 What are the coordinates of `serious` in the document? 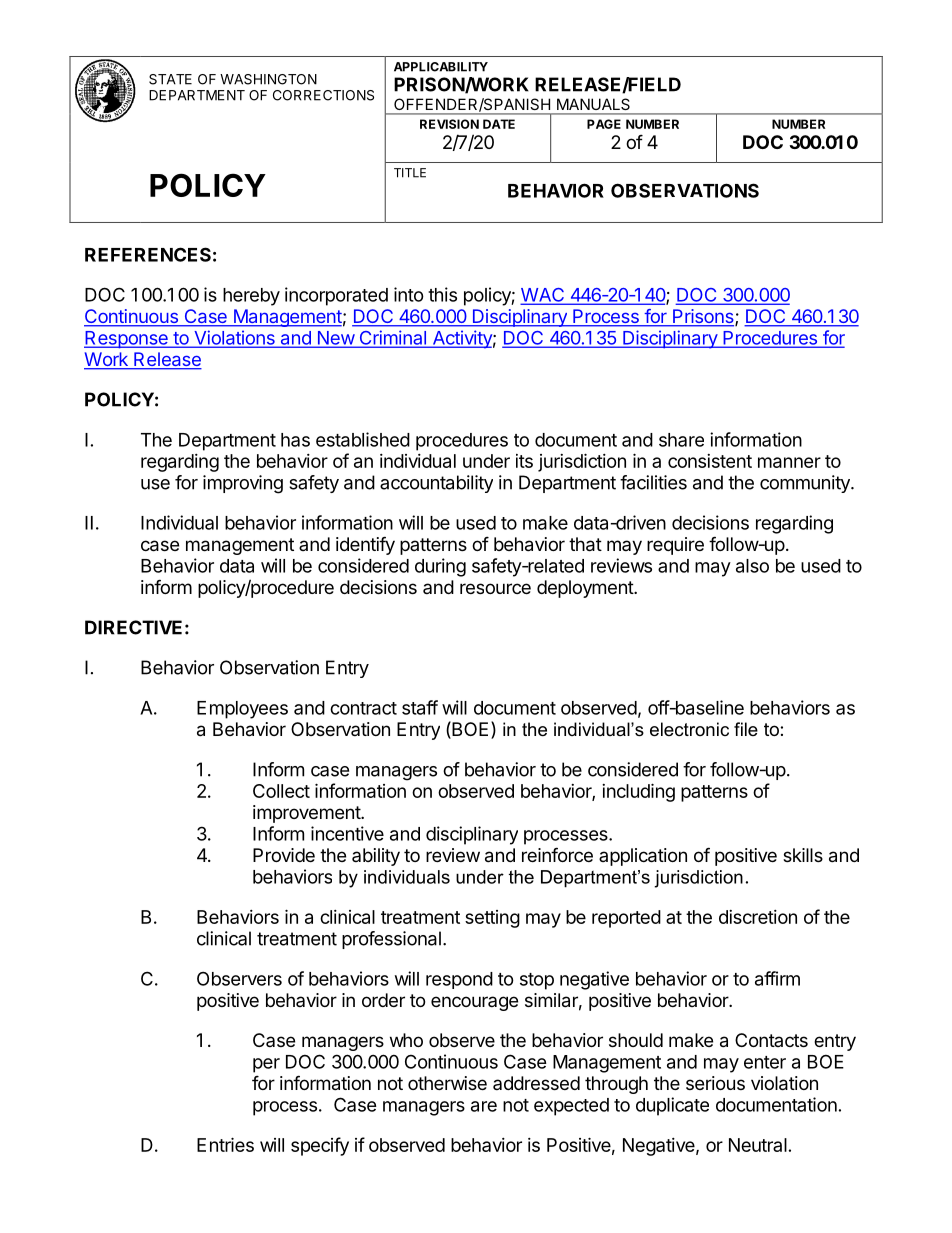 It's located at (715, 1083).
